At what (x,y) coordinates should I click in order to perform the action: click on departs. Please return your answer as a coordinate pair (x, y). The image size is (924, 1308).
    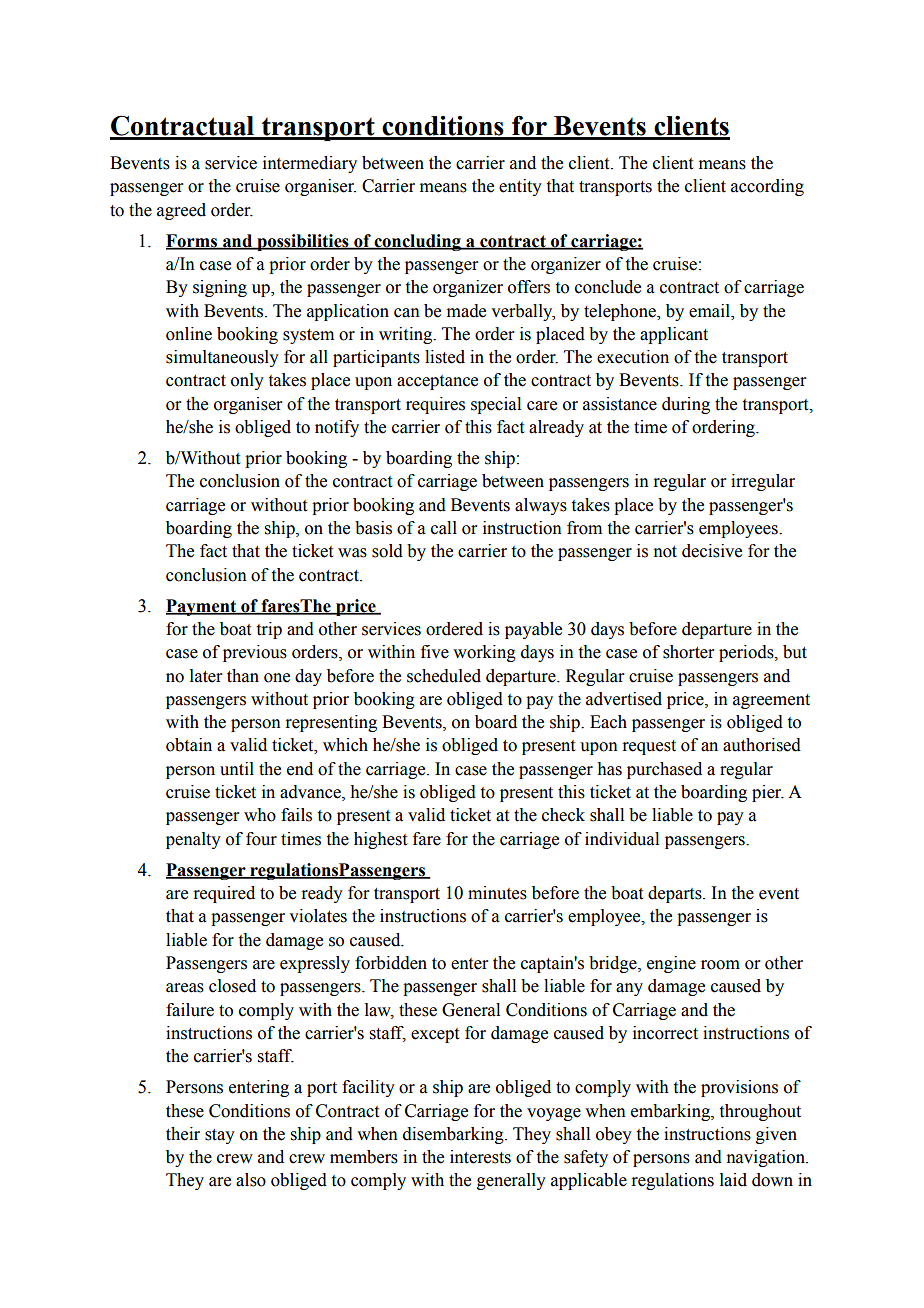
    Looking at the image, I should click on (676, 894).
